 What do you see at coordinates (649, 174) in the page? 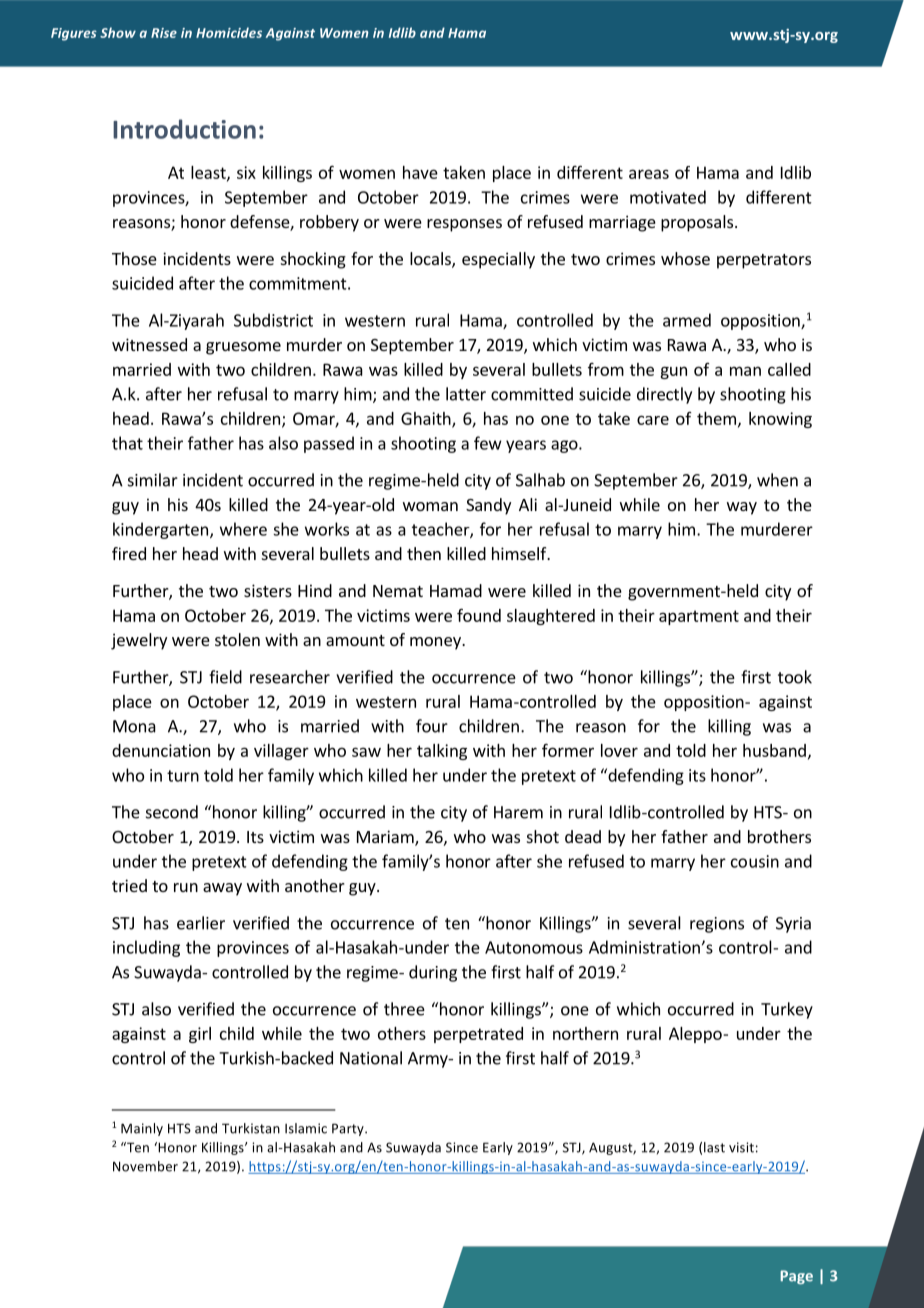
I see `areas` at bounding box center [649, 174].
